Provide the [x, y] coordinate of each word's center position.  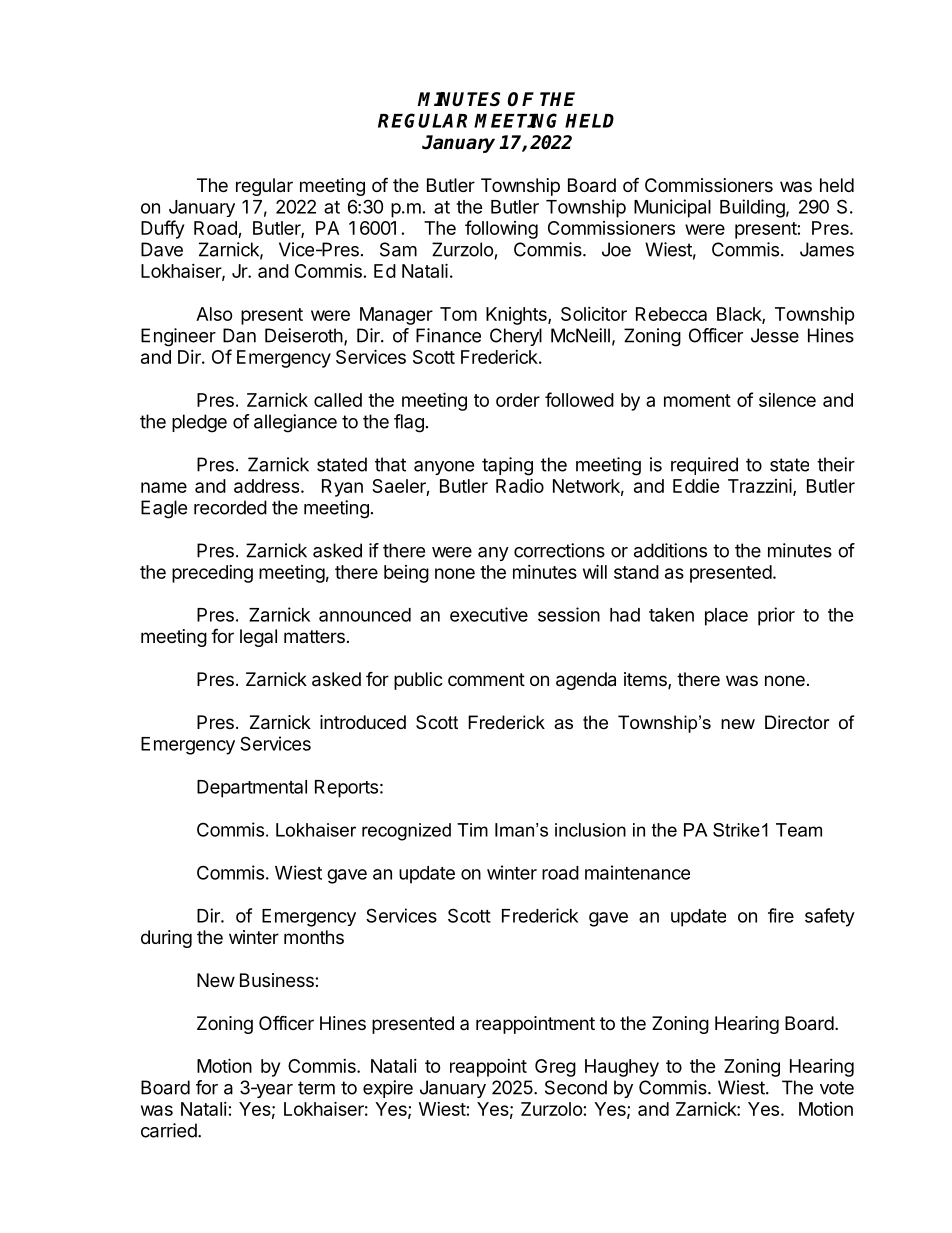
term [316, 1088]
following [501, 229]
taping [507, 466]
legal [258, 638]
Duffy [162, 229]
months [314, 937]
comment [486, 679]
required [704, 466]
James [827, 249]
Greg [555, 1068]
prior [776, 616]
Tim [472, 830]
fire [781, 915]
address [268, 486]
